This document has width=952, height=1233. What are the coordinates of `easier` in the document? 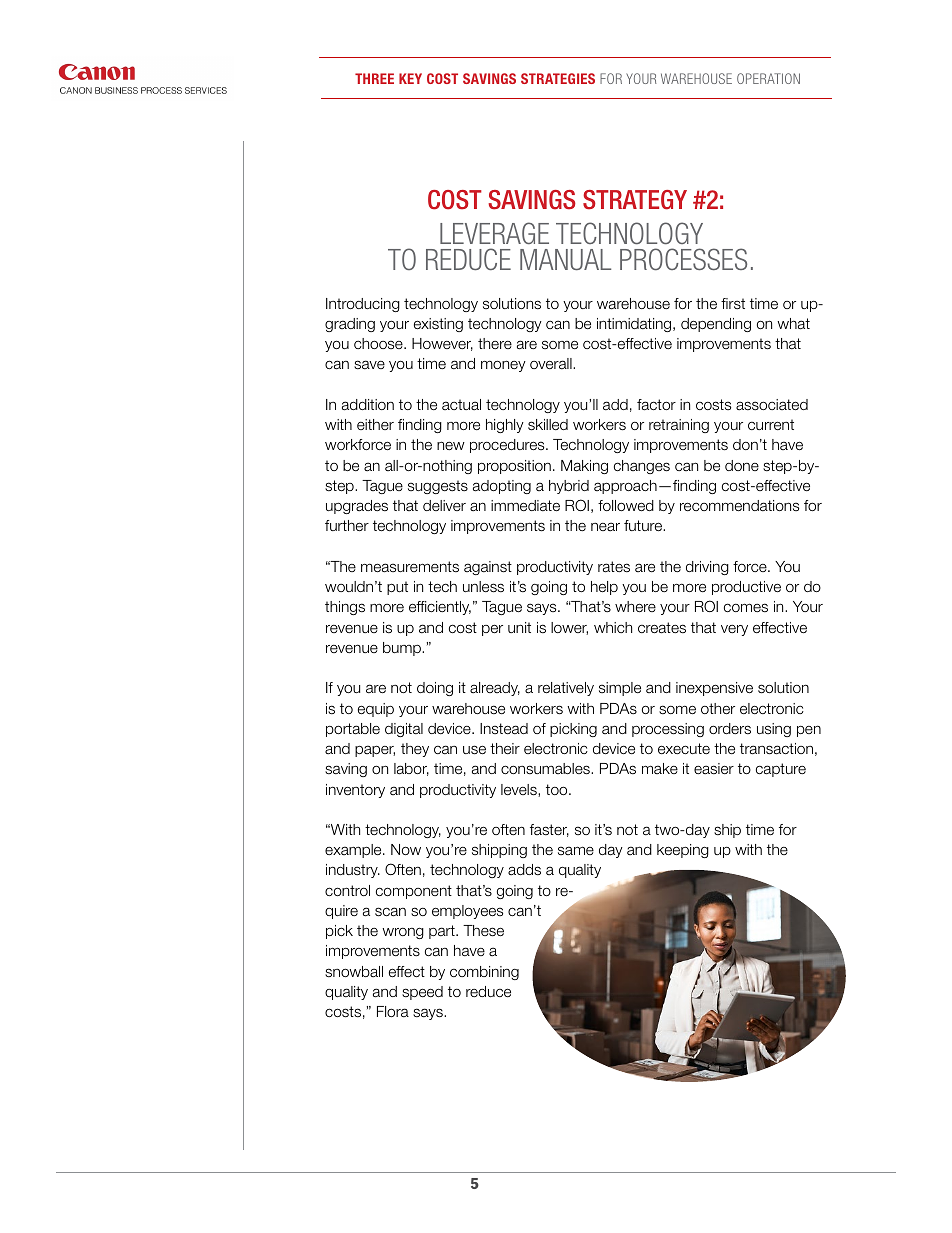 It's located at (714, 769).
